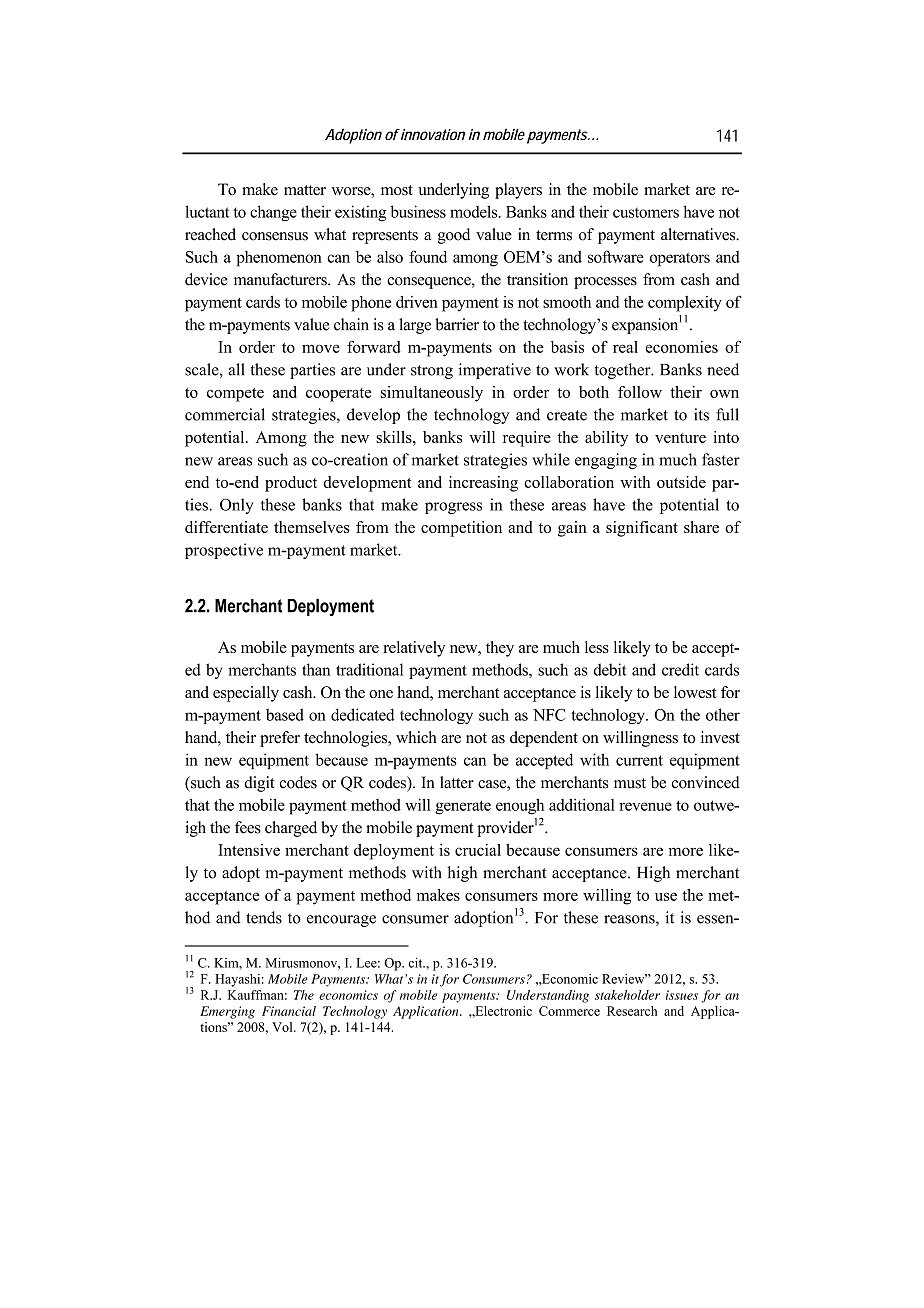 This screenshot has height=1308, width=924. I want to click on commercial, so click(225, 414).
